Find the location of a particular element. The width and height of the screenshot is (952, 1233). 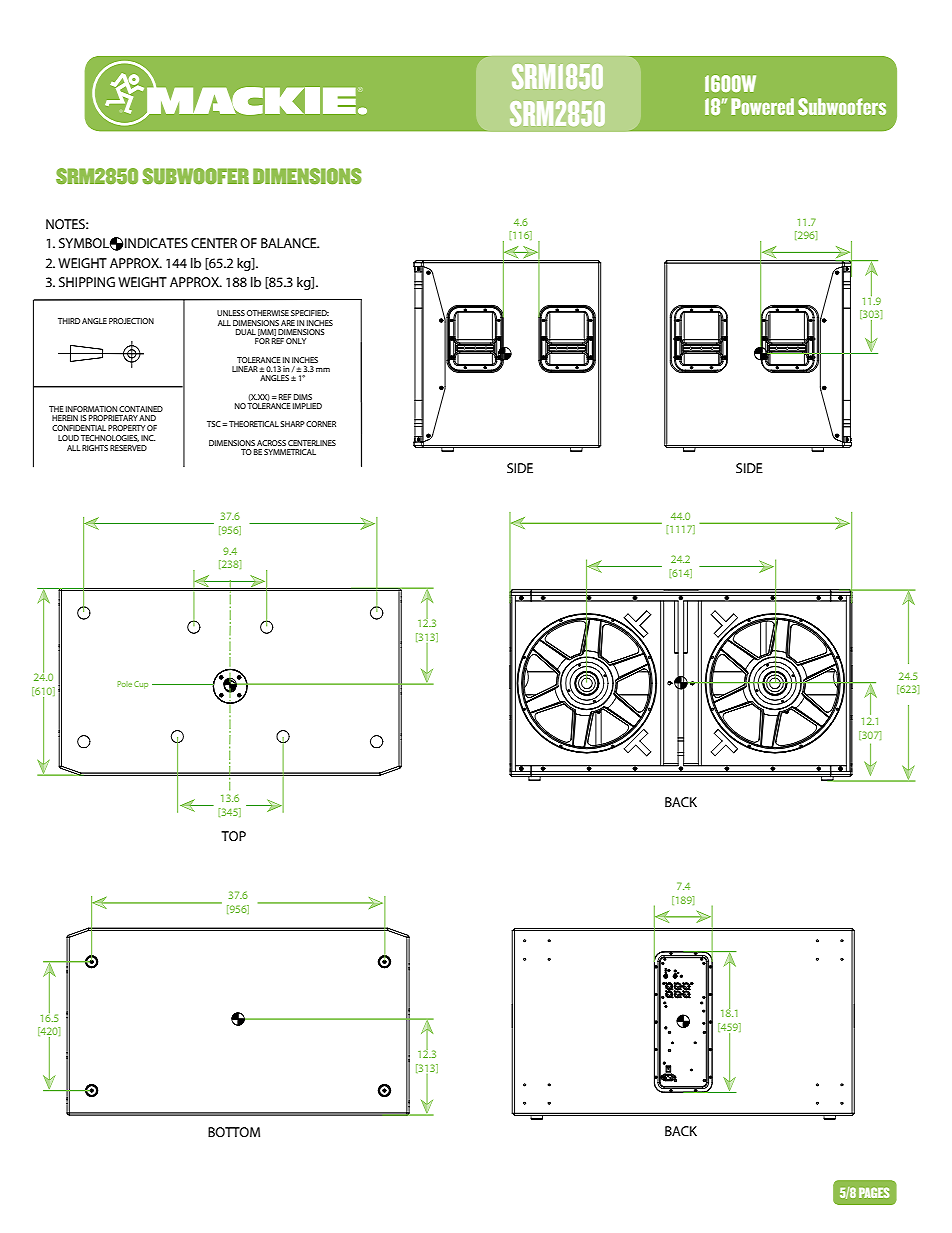

Powered is located at coordinates (762, 106).
